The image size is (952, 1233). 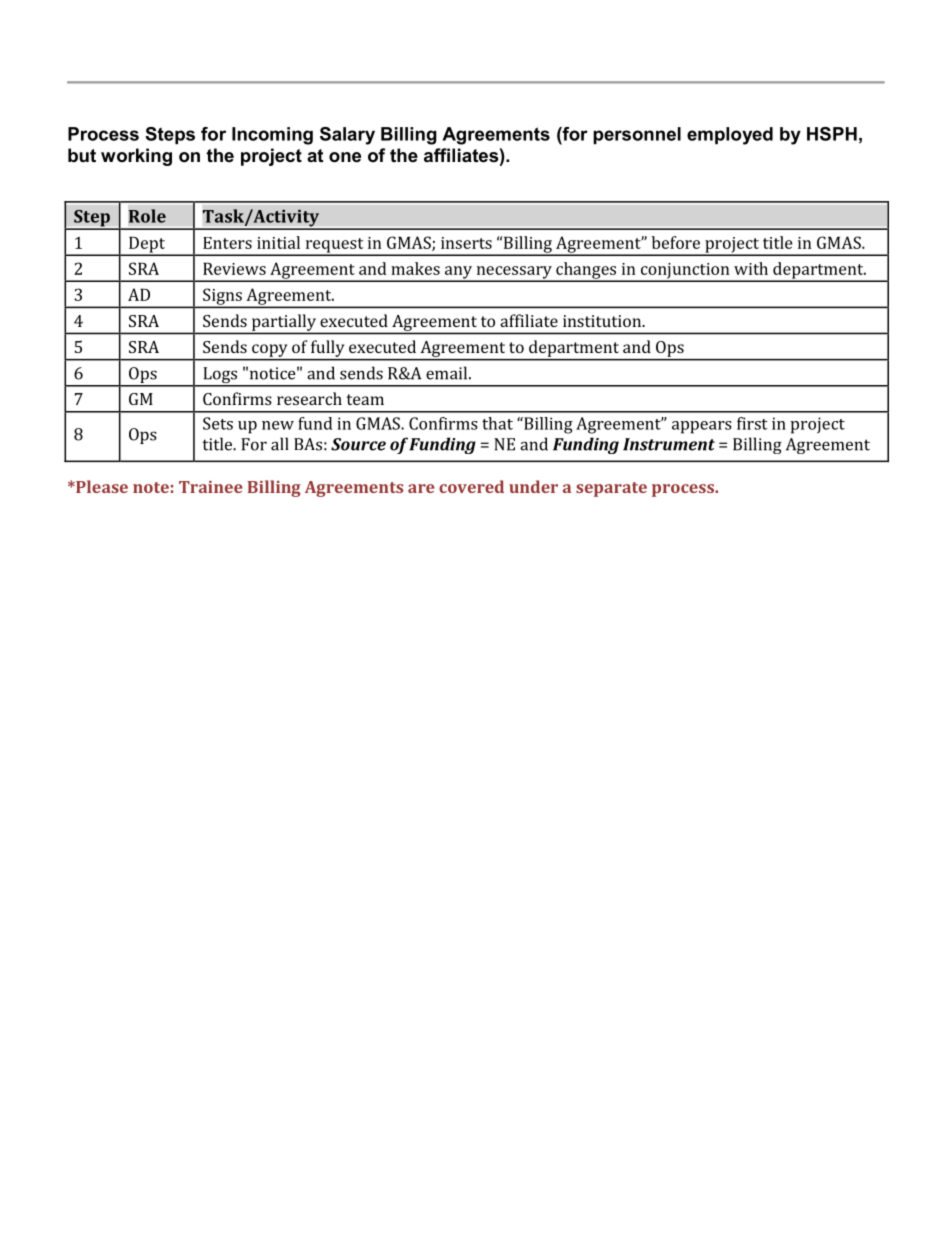 What do you see at coordinates (136, 157) in the screenshot?
I see `working` at bounding box center [136, 157].
